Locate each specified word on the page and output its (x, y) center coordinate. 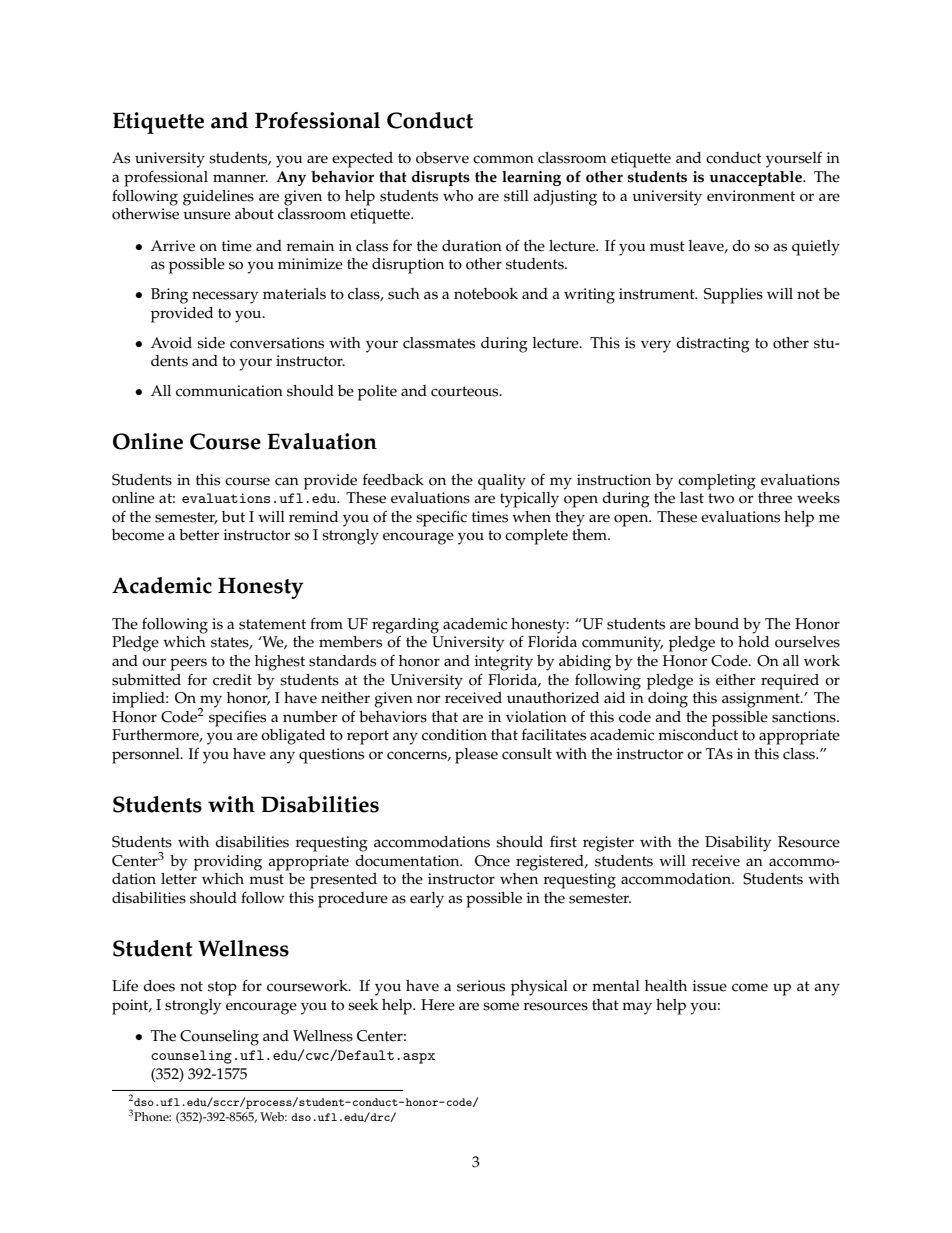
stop (222, 988)
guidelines (218, 198)
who (458, 196)
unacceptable (756, 178)
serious (481, 986)
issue (709, 986)
